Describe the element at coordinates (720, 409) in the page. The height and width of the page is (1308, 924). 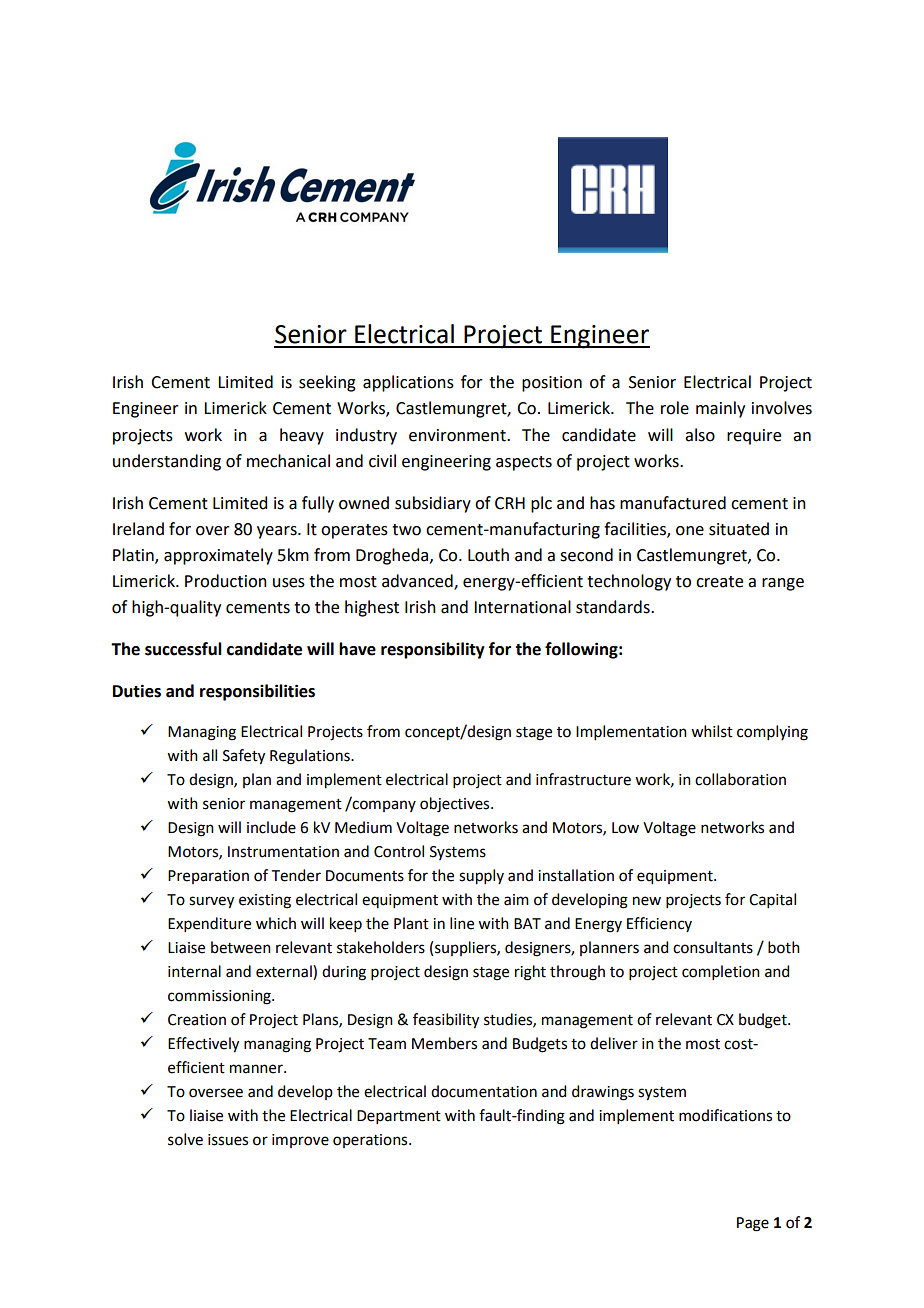
I see `mainly` at that location.
